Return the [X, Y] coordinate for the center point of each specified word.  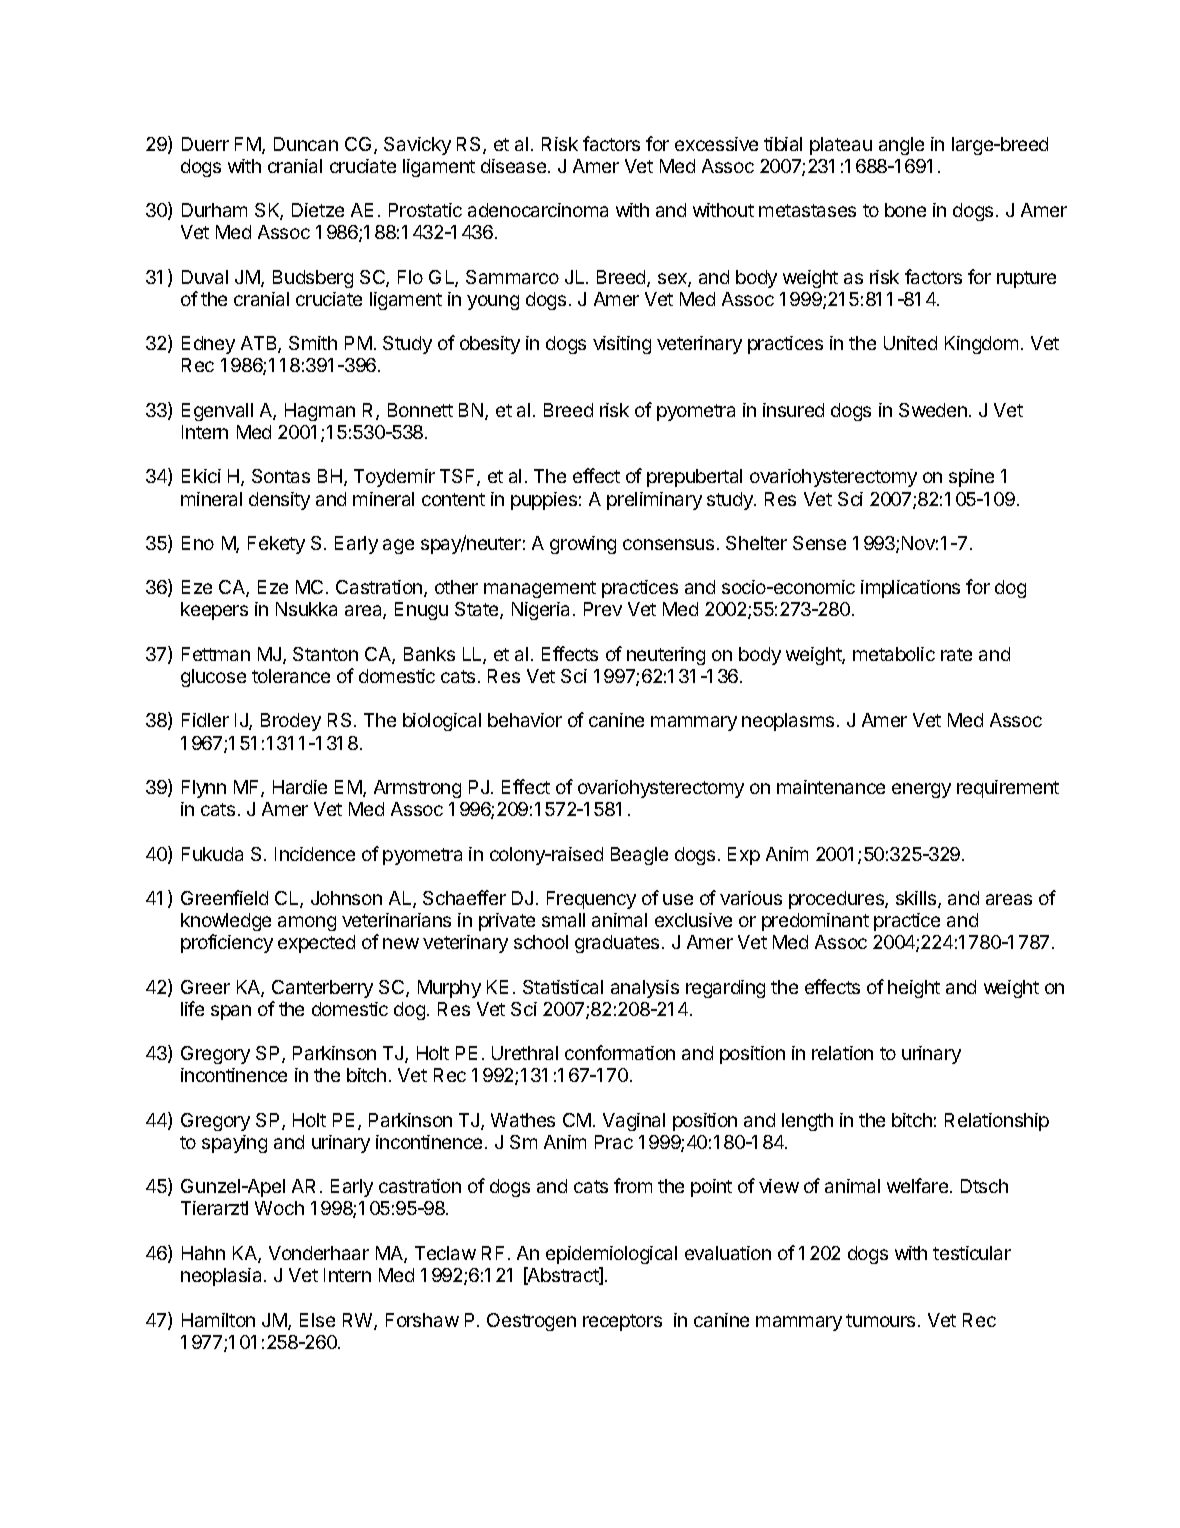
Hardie [300, 787]
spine [971, 478]
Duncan [306, 144]
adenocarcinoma [538, 210]
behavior [525, 720]
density [279, 501]
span [231, 1012]
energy [921, 790]
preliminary [654, 501]
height [914, 989]
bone [905, 210]
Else [317, 1320]
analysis [645, 989]
